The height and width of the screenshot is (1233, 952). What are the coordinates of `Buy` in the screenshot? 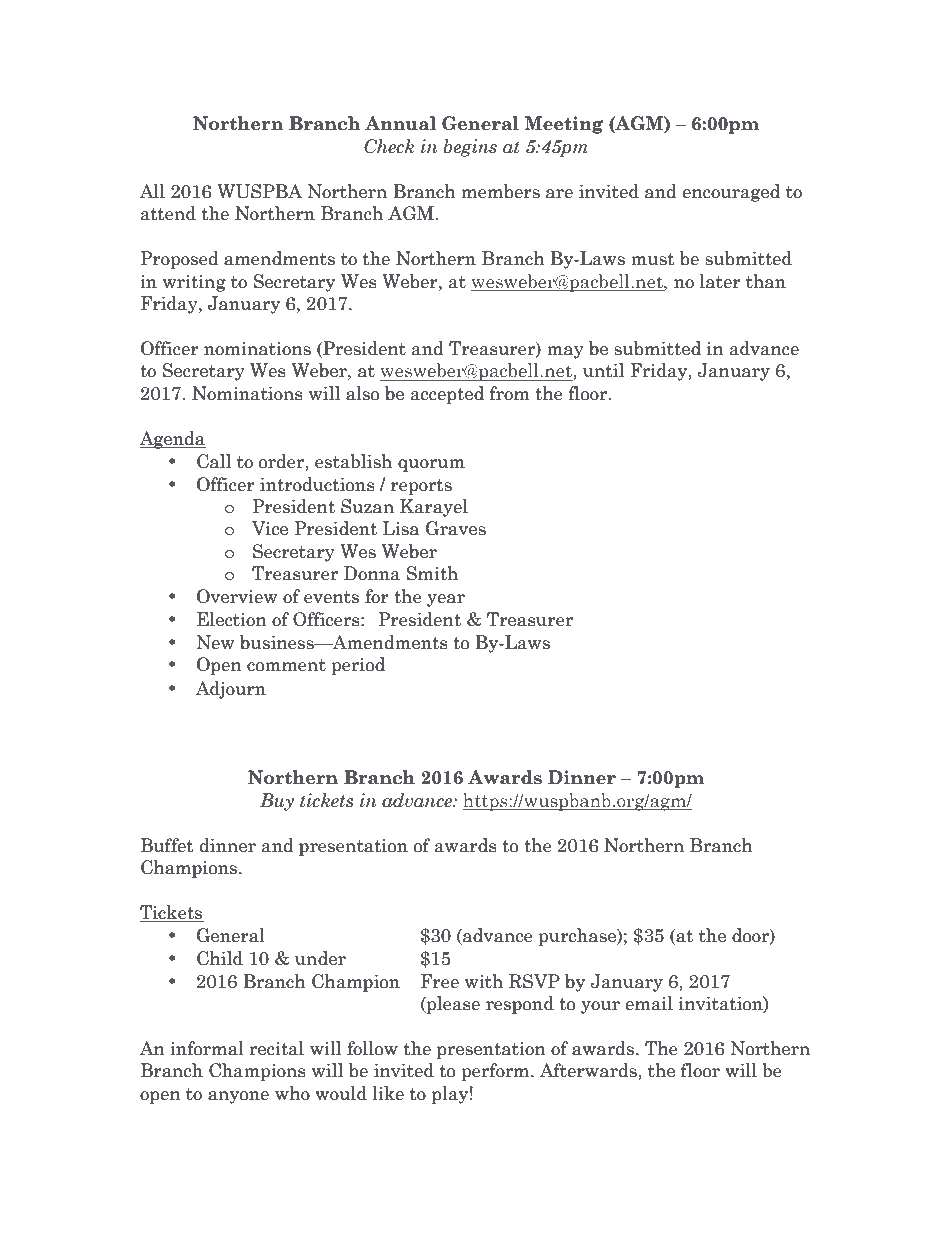 It's located at (277, 802).
